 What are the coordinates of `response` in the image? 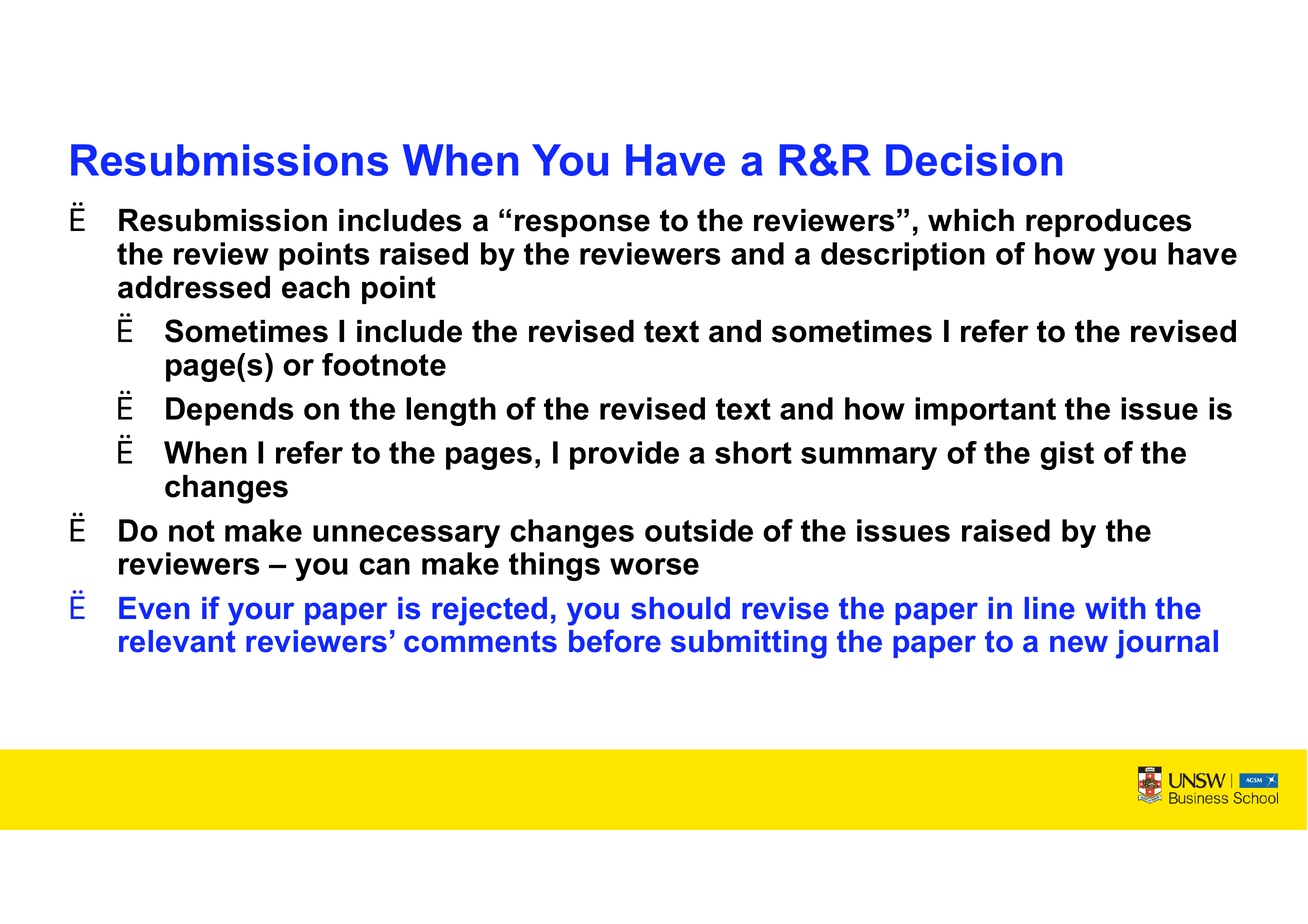 It's located at (582, 225).
